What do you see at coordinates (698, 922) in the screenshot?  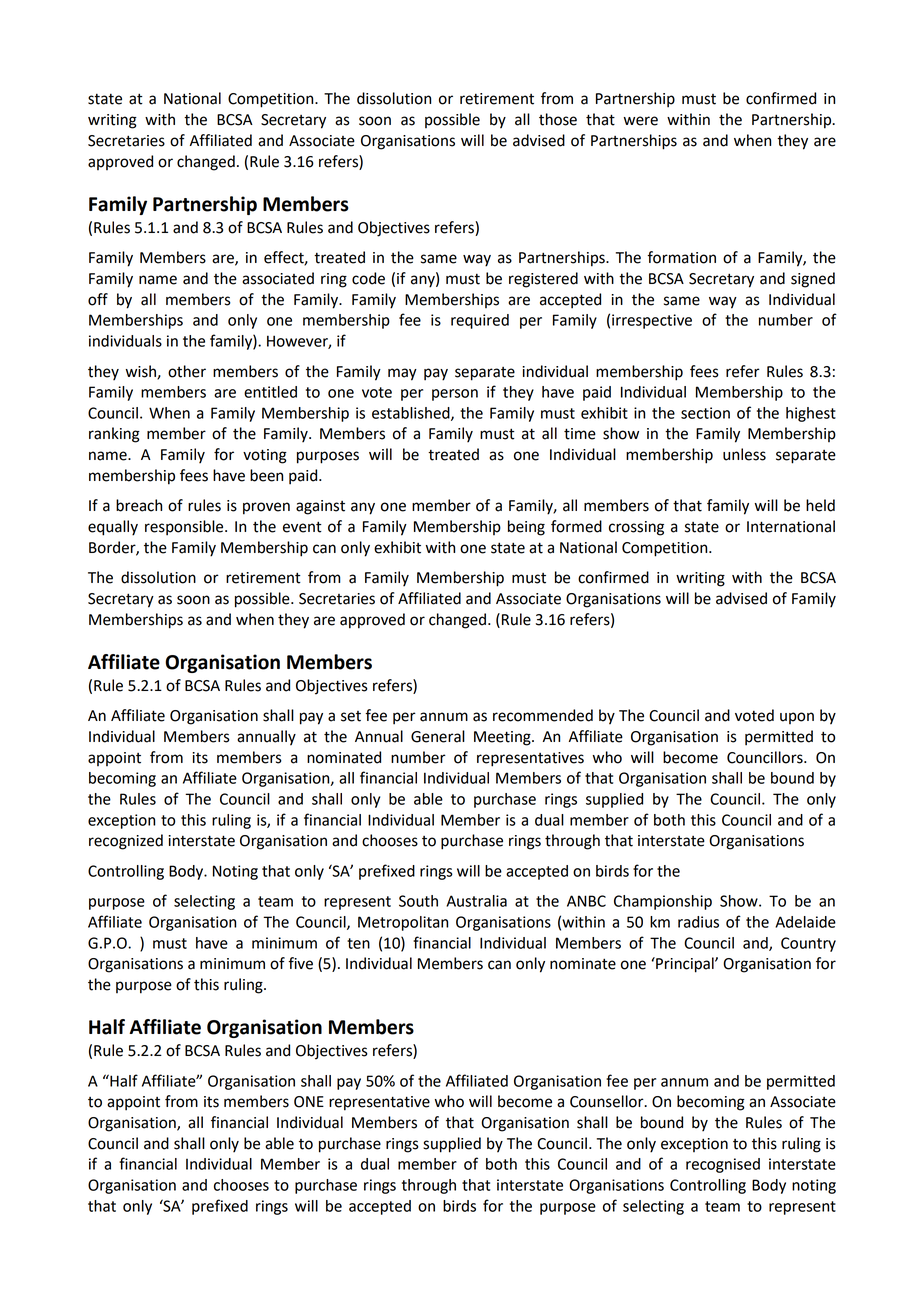 I see `radius` at bounding box center [698, 922].
